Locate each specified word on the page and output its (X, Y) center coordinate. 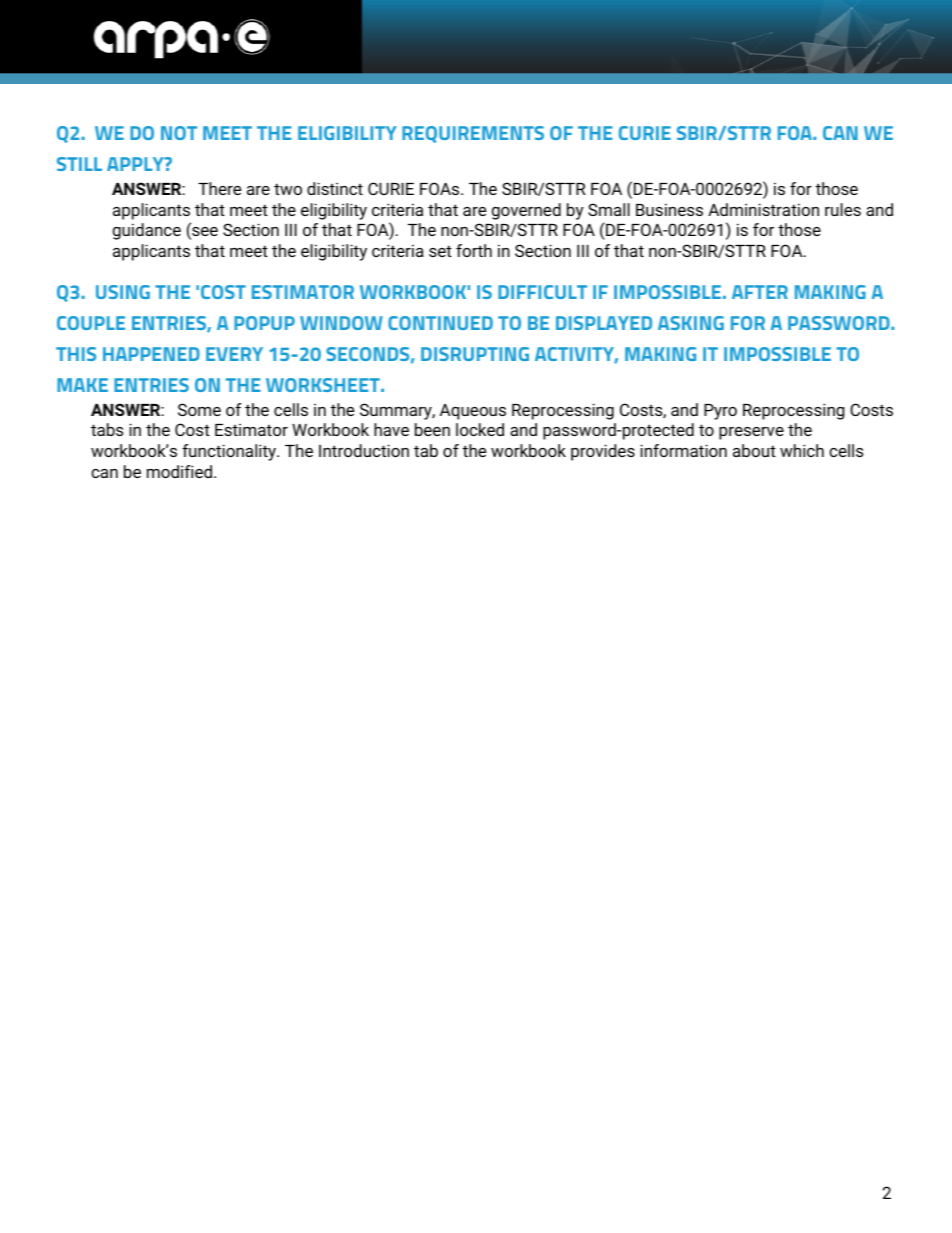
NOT (179, 133)
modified (179, 471)
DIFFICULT (542, 292)
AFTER (760, 292)
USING (123, 292)
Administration (763, 209)
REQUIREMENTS (473, 134)
